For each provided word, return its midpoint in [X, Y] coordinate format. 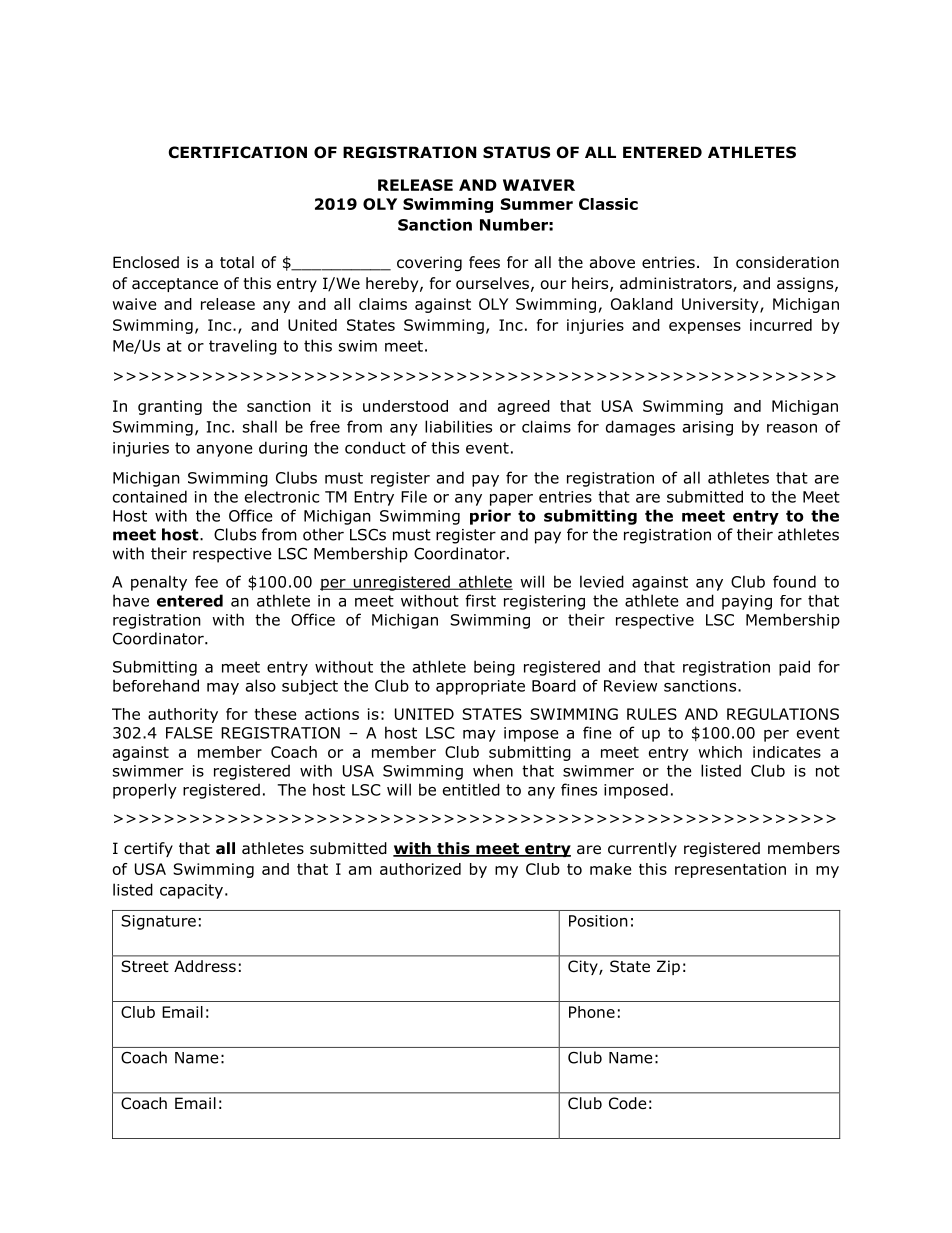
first [480, 600]
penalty [159, 583]
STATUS [516, 152]
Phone [592, 1012]
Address [205, 966]
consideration [787, 262]
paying [747, 602]
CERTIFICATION [237, 152]
